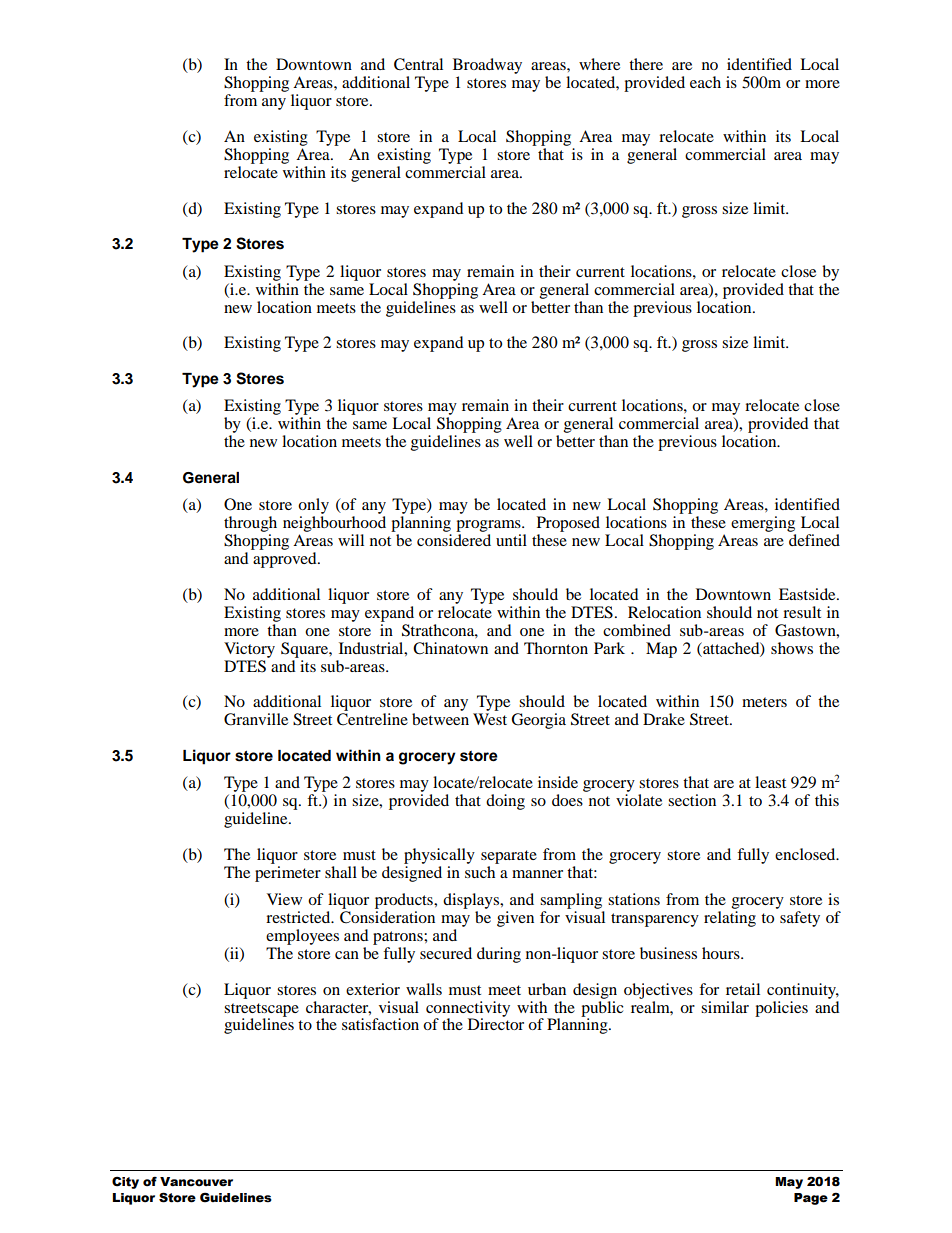 The height and width of the screenshot is (1233, 952). What do you see at coordinates (196, 1182) in the screenshot?
I see `Vancouver` at bounding box center [196, 1182].
